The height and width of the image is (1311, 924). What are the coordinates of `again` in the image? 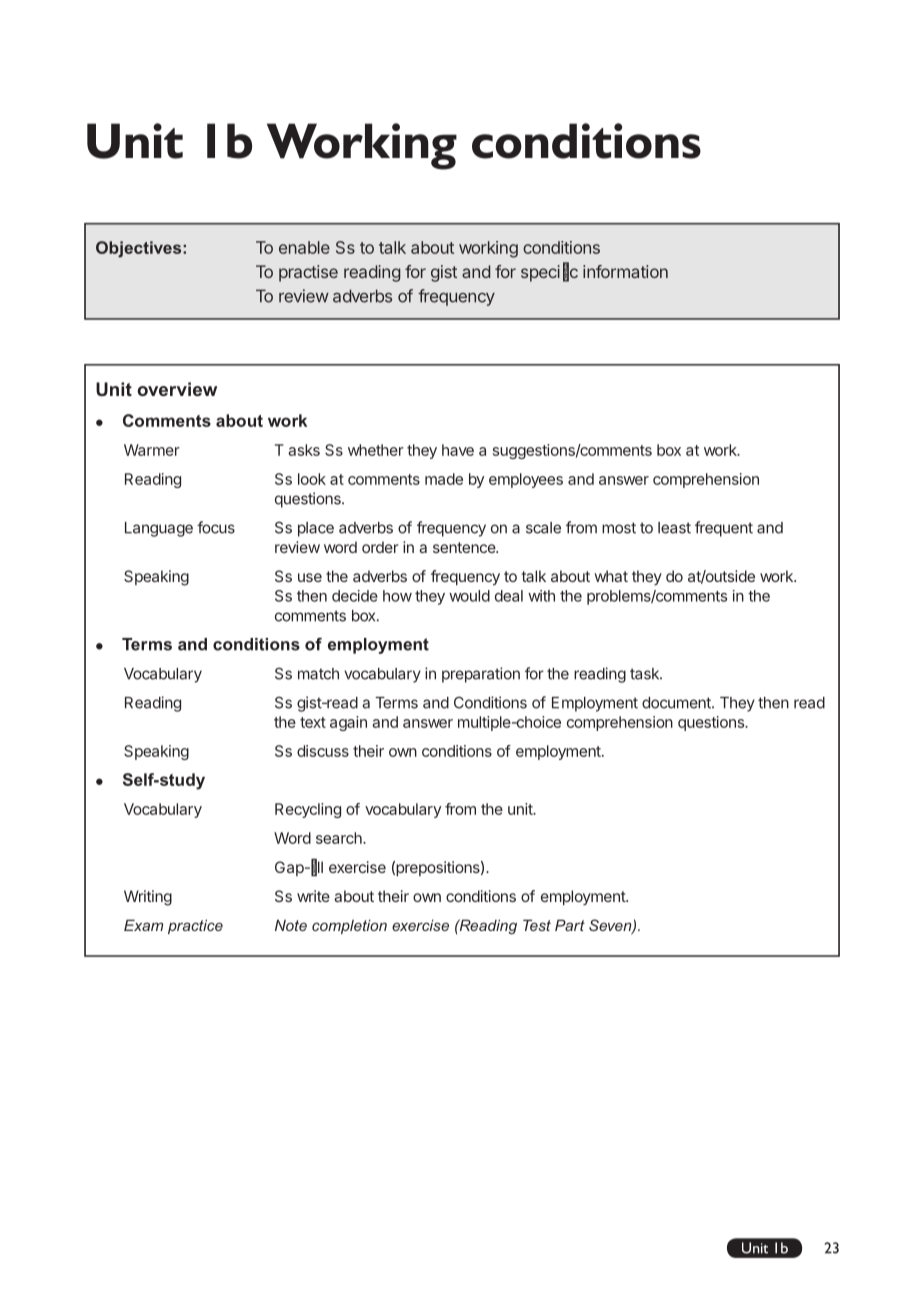 It's located at (348, 723).
